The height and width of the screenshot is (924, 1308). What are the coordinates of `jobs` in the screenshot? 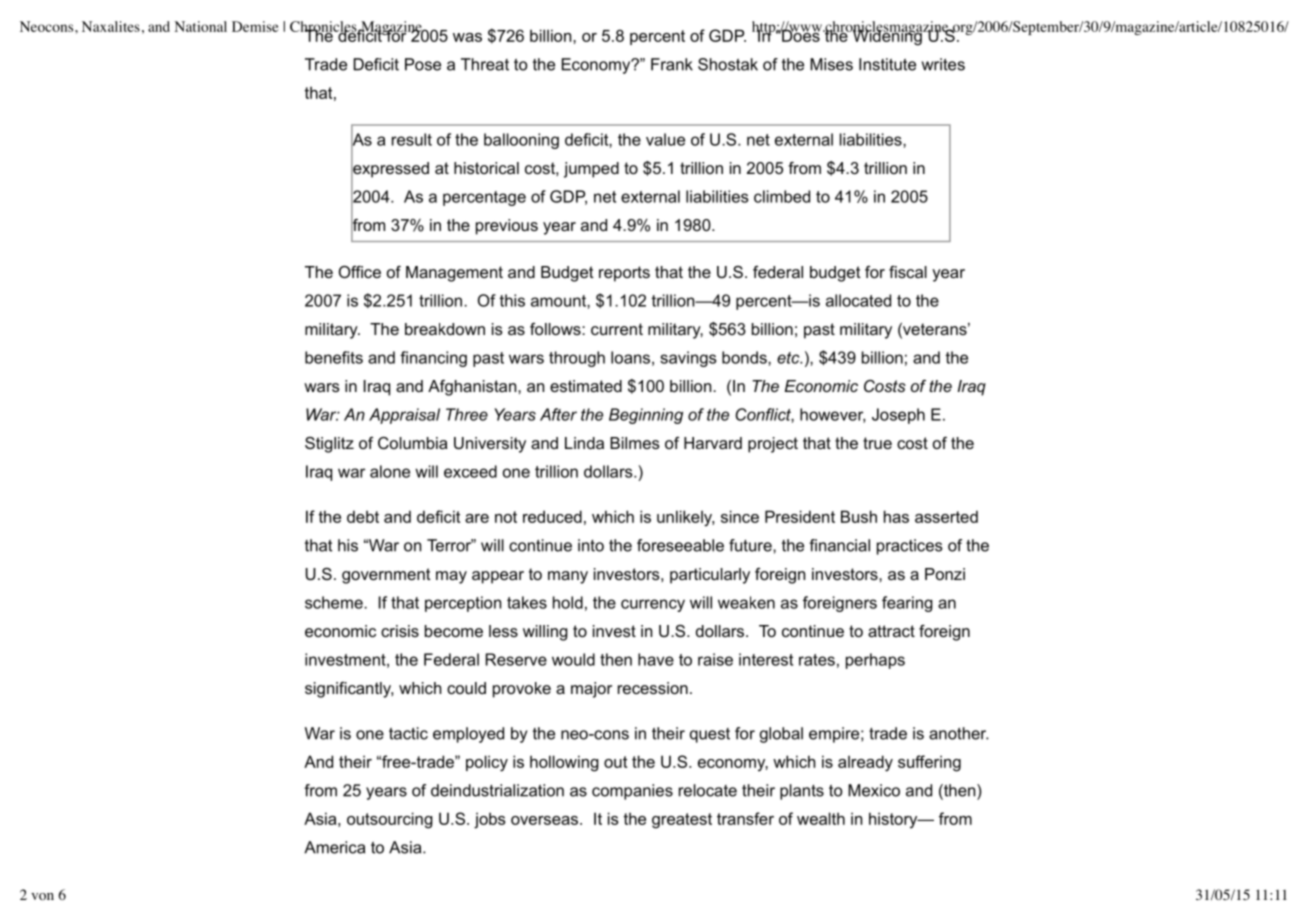 It's located at (490, 820).
